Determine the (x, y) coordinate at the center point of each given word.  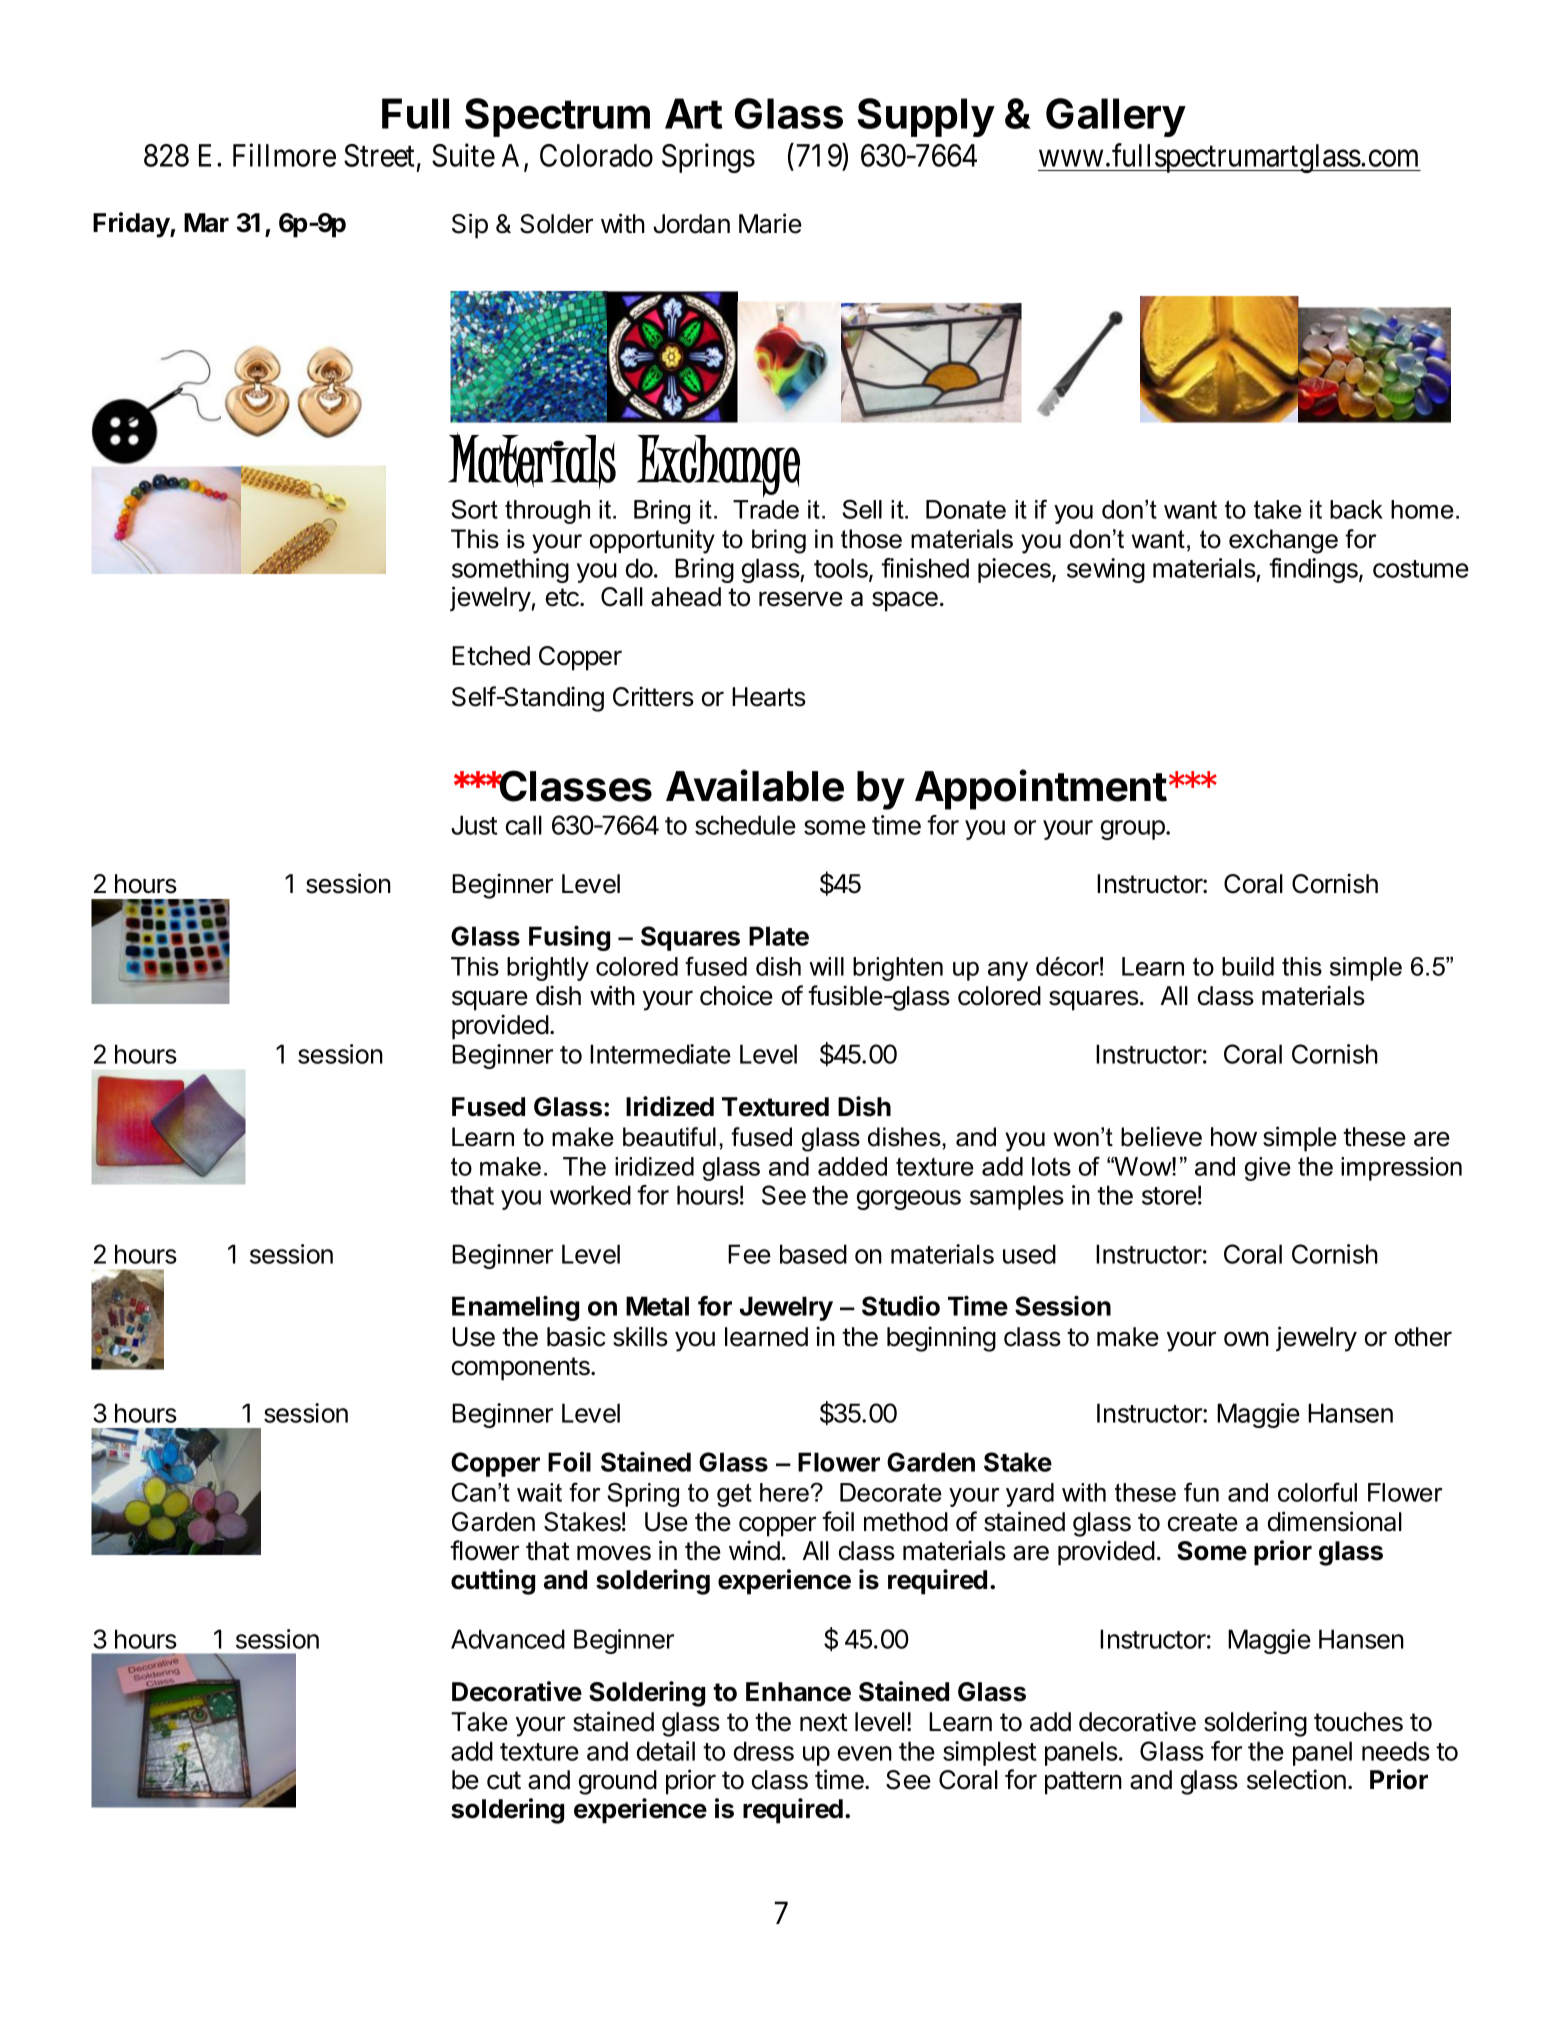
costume (1421, 569)
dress (764, 1751)
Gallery (1116, 117)
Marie (770, 223)
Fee (749, 1254)
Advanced (508, 1639)
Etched (491, 656)
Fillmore (284, 155)
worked (590, 1195)
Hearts (769, 697)
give (1268, 1169)
